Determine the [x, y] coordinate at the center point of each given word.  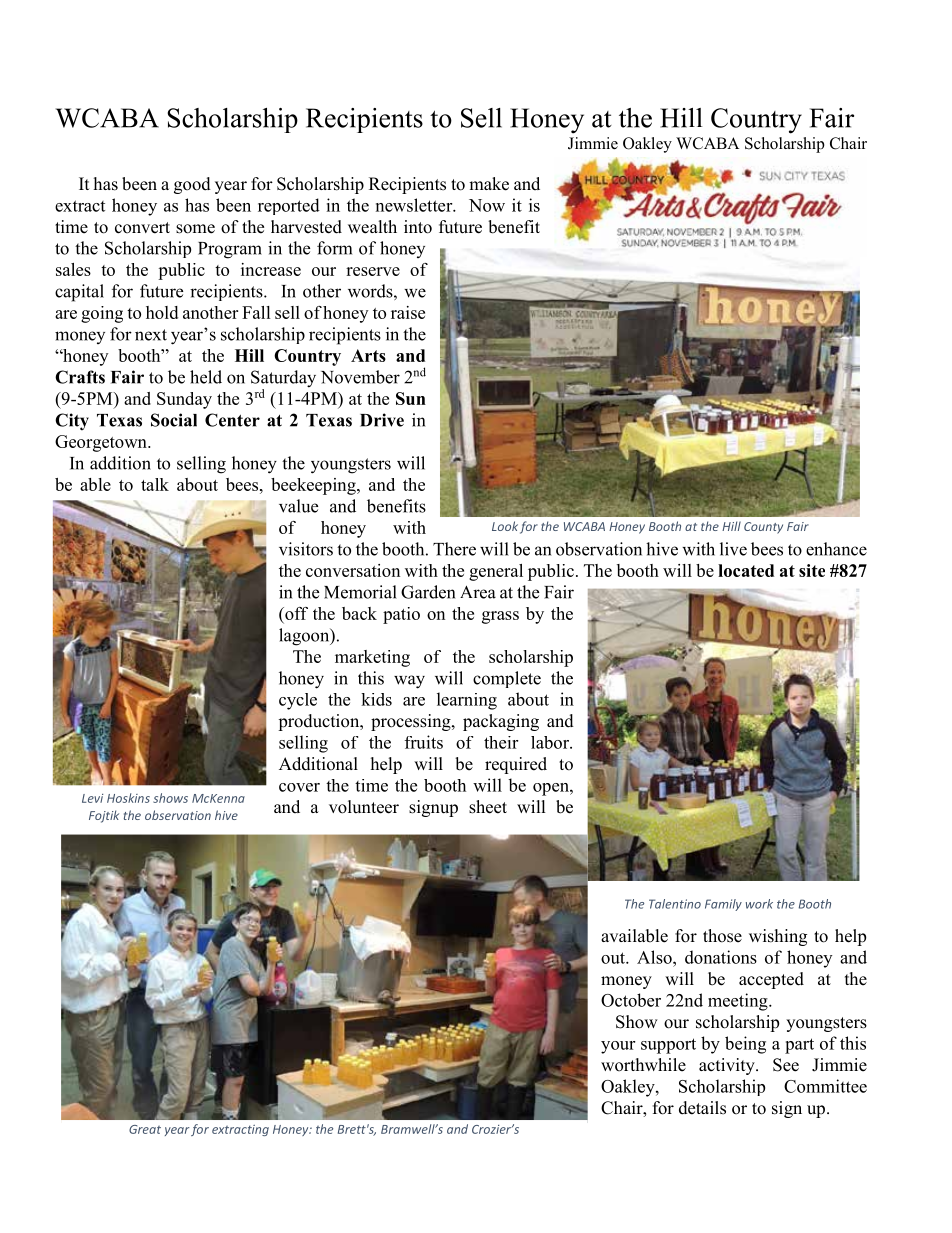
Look [505, 526]
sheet [488, 807]
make [489, 184]
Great [145, 1129]
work [759, 904]
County [763, 528]
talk [155, 484]
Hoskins [128, 798]
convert [142, 228]
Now [487, 205]
